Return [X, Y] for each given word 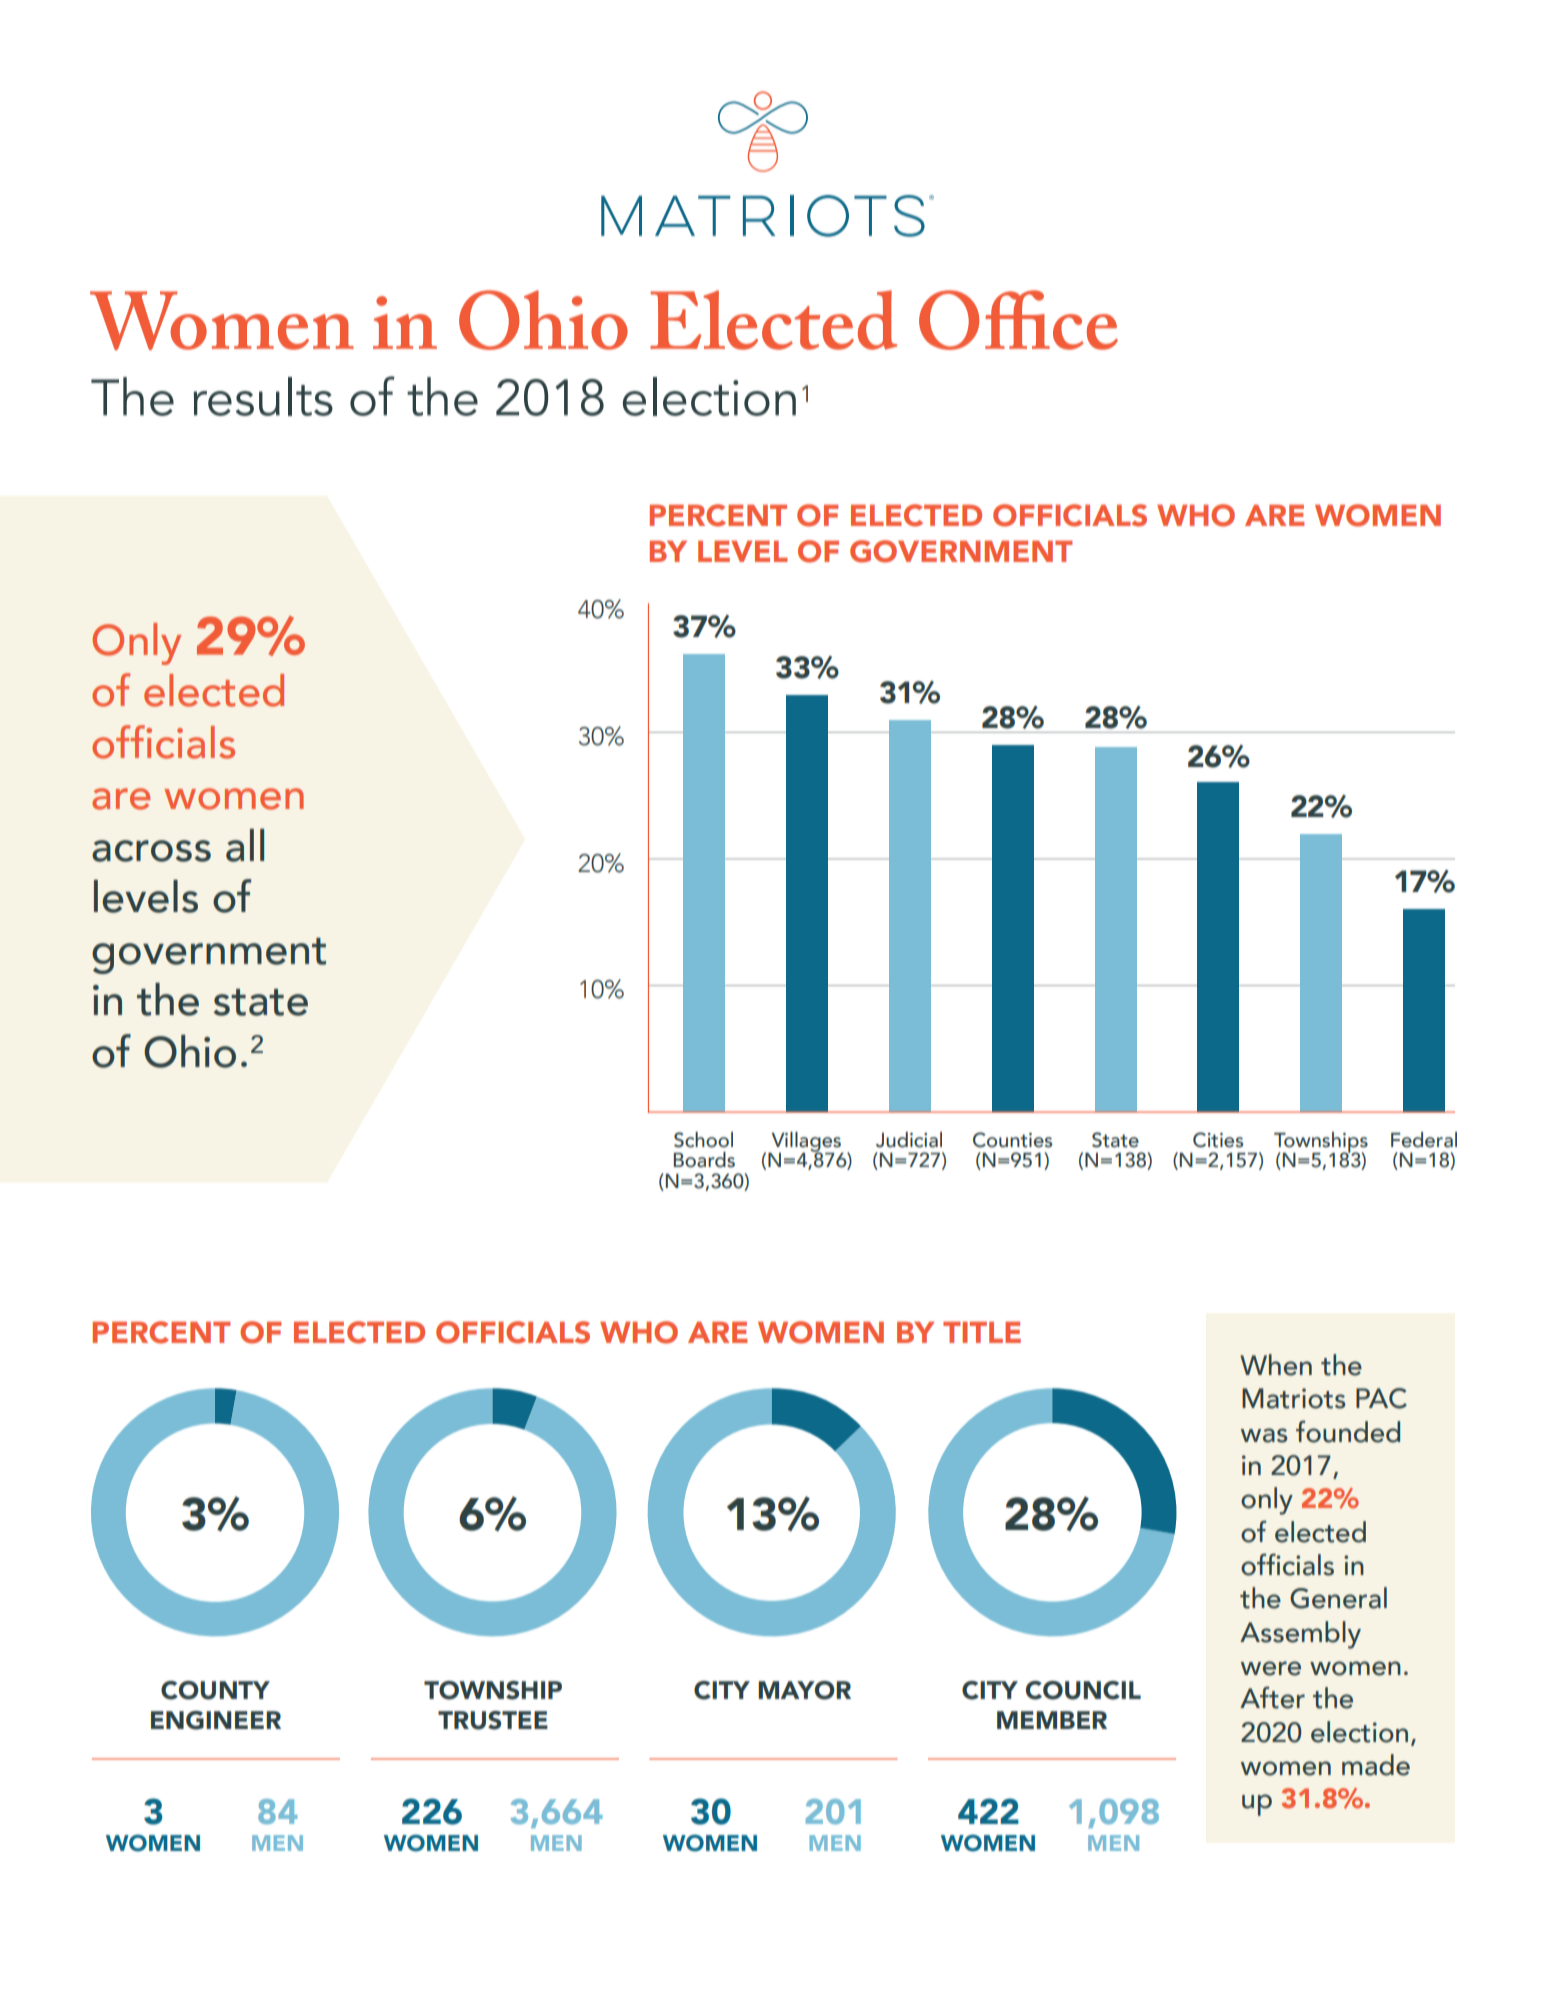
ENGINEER [216, 1720]
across [151, 851]
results [263, 396]
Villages [806, 1143]
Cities [1218, 1140]
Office [1018, 320]
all [245, 845]
